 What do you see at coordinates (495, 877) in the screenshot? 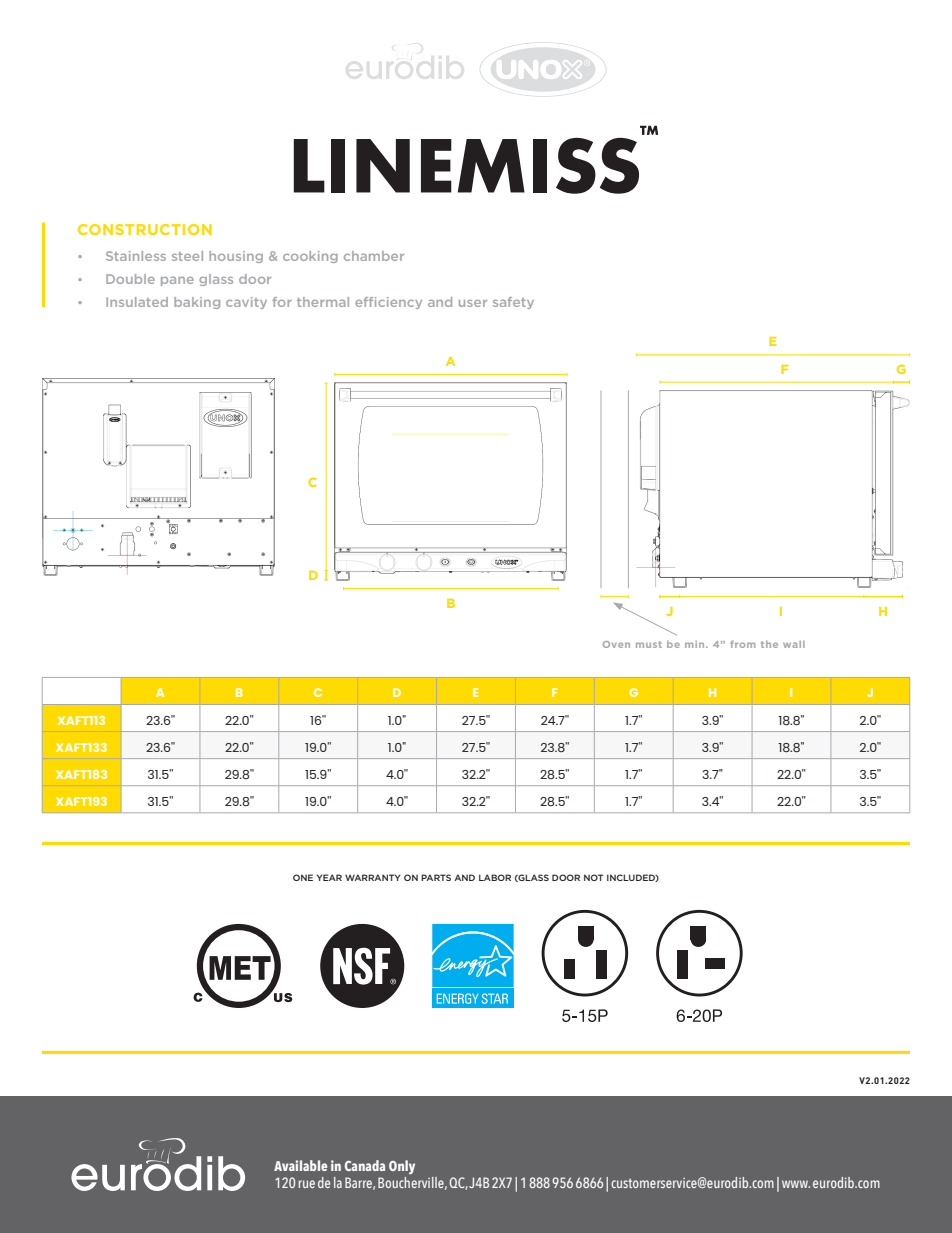
I see `LABOR` at bounding box center [495, 877].
